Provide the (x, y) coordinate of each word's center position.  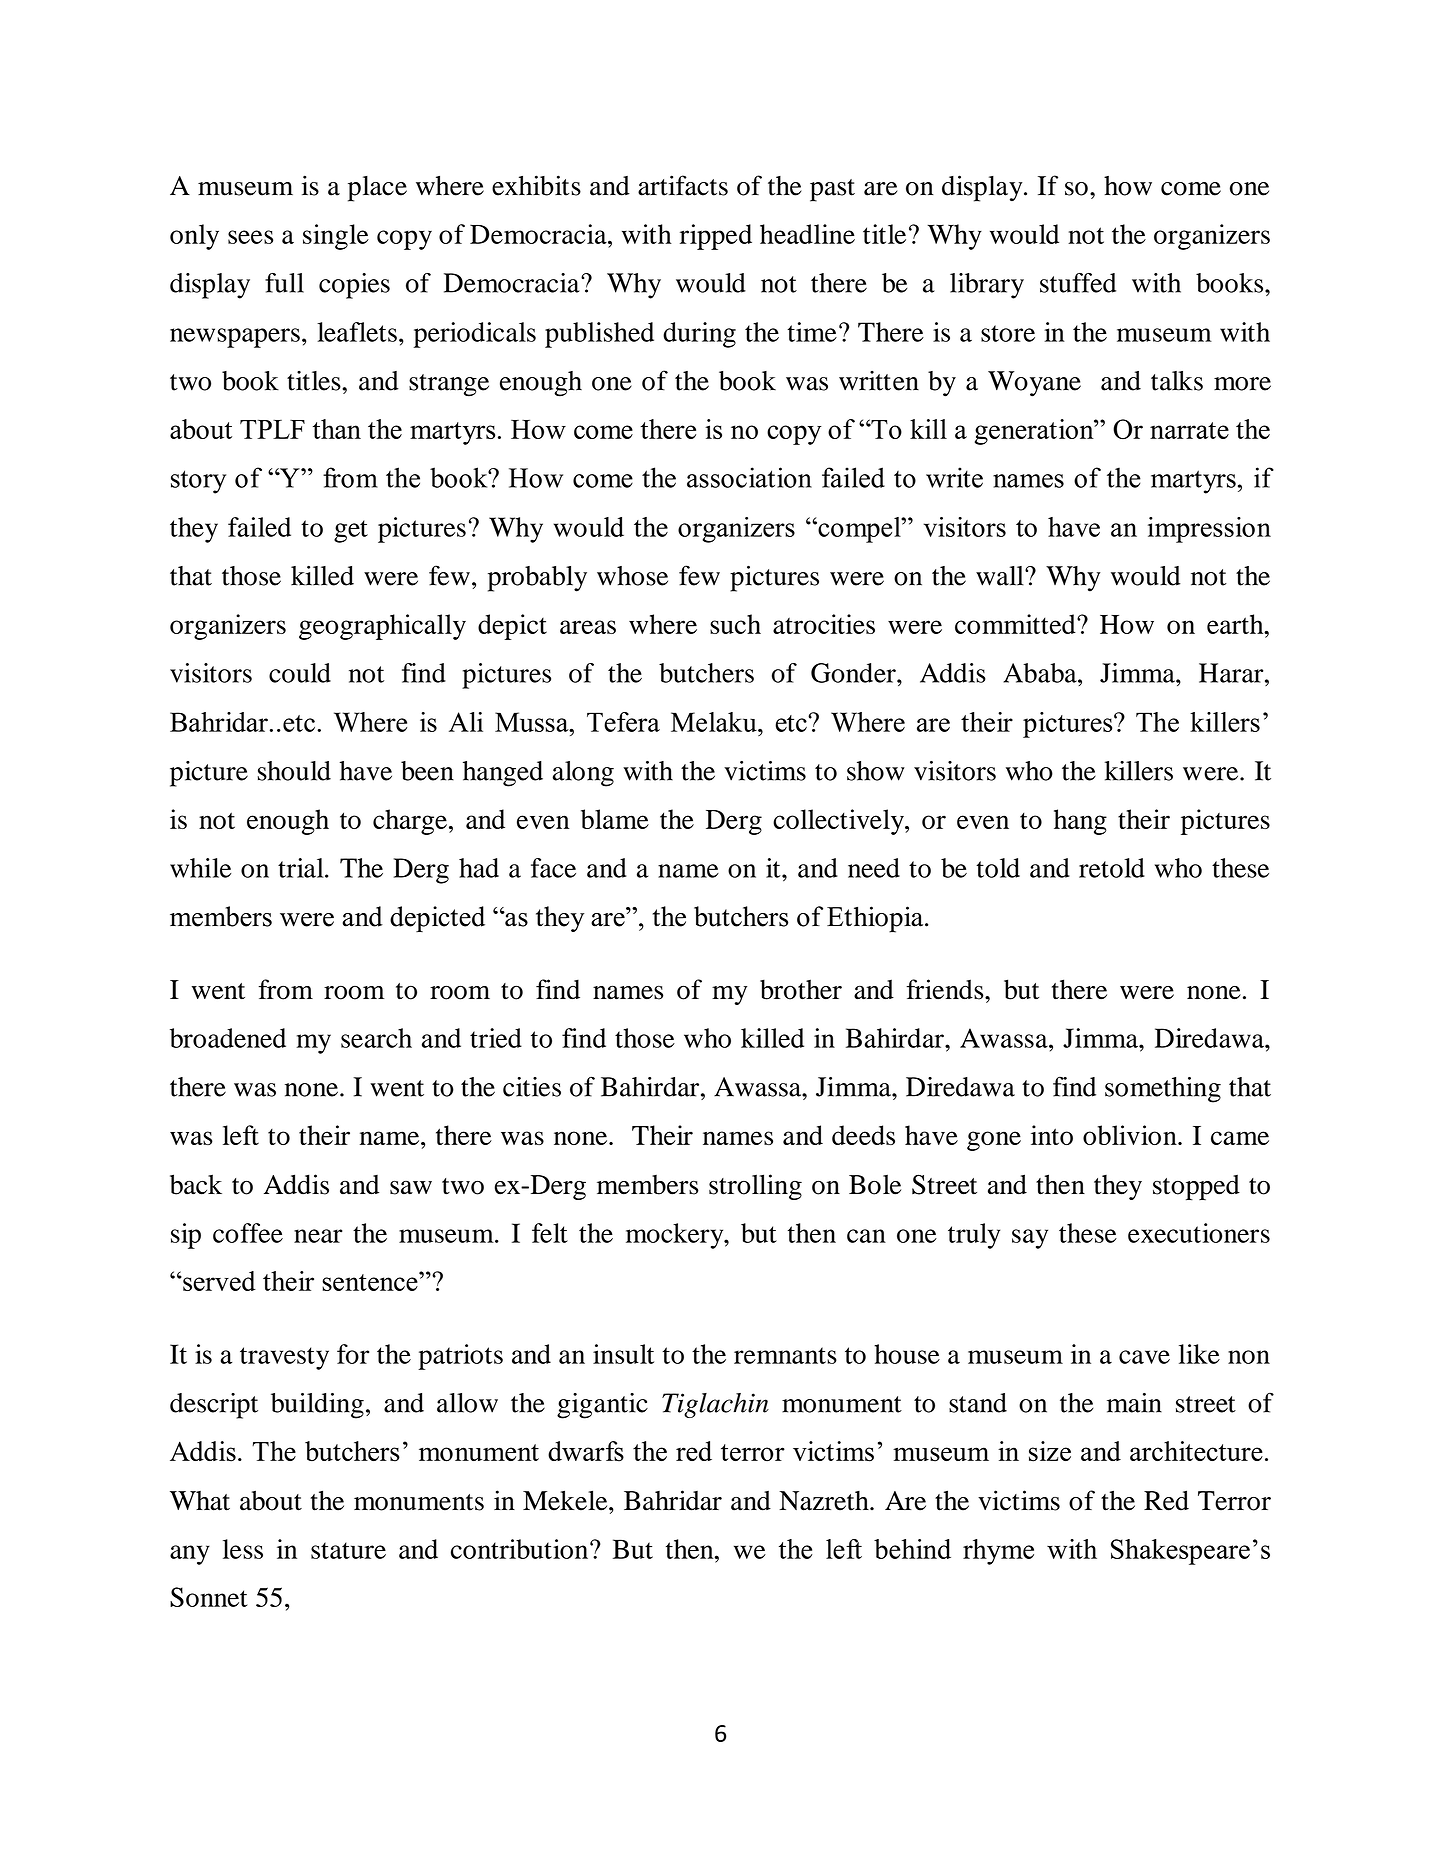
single (336, 237)
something (1163, 1090)
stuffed (1078, 283)
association (749, 477)
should (294, 771)
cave (1144, 1357)
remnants (785, 1355)
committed (1016, 624)
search (376, 1038)
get (351, 531)
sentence (371, 1281)
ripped (716, 237)
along (583, 774)
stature (348, 1550)
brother (801, 989)
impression (1209, 530)
